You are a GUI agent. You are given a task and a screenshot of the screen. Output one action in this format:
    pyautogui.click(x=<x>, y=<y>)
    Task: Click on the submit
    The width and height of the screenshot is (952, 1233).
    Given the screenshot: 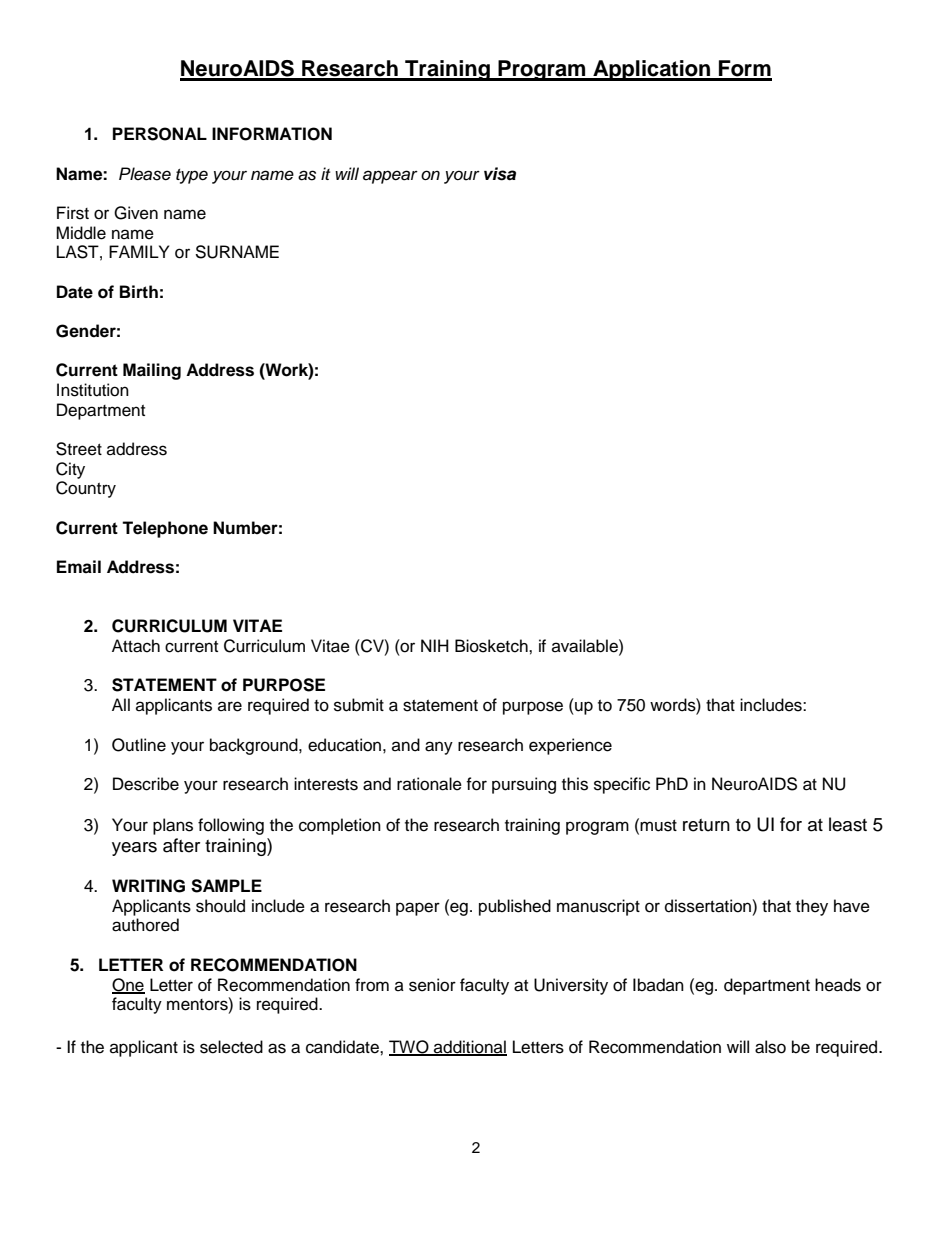 What is the action you would take?
    pyautogui.click(x=359, y=705)
